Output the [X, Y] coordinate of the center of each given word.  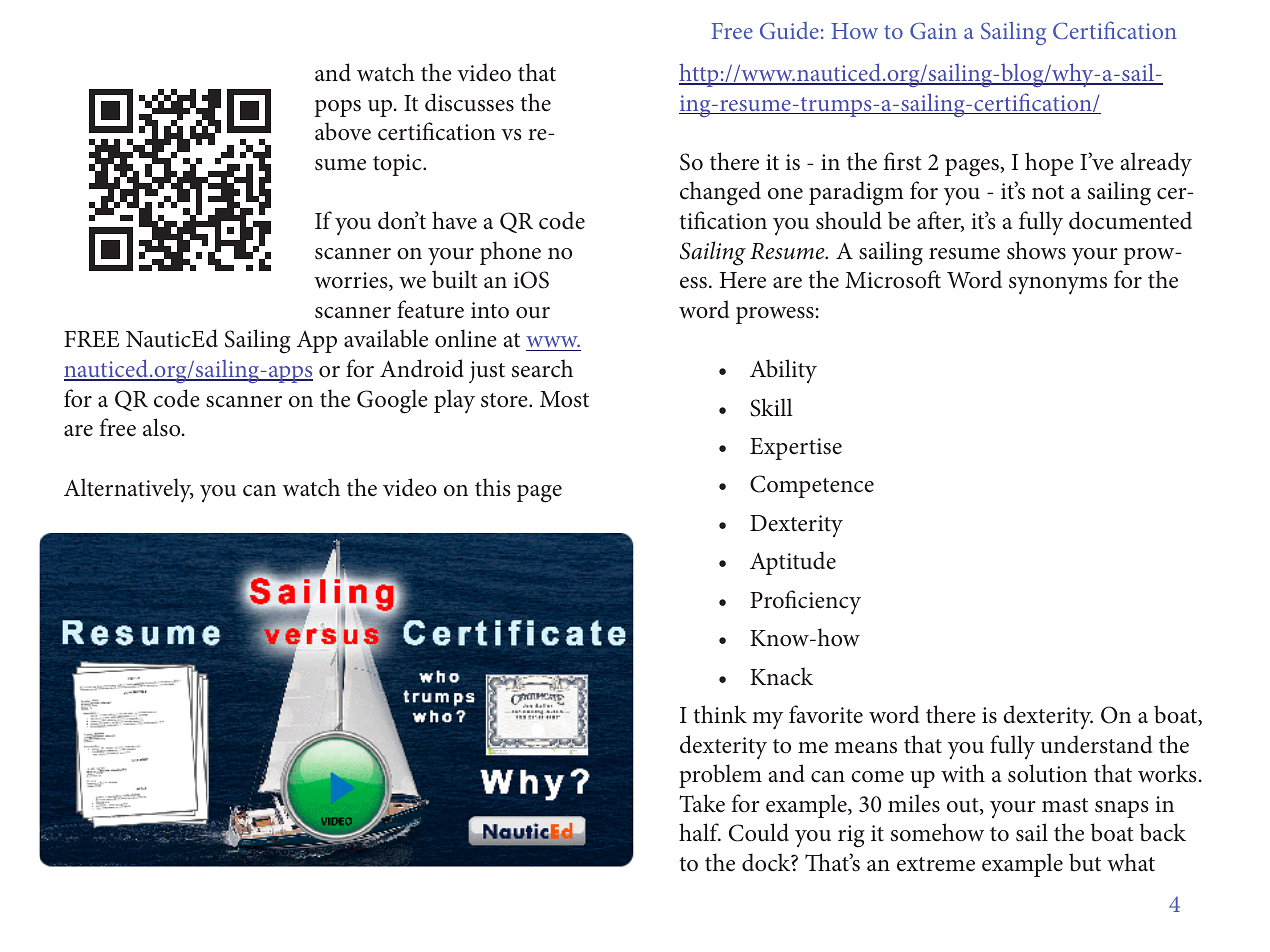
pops [337, 108]
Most [564, 399]
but [1085, 862]
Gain [933, 30]
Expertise [796, 449]
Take [702, 803]
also [163, 427]
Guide [789, 30]
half [700, 832]
